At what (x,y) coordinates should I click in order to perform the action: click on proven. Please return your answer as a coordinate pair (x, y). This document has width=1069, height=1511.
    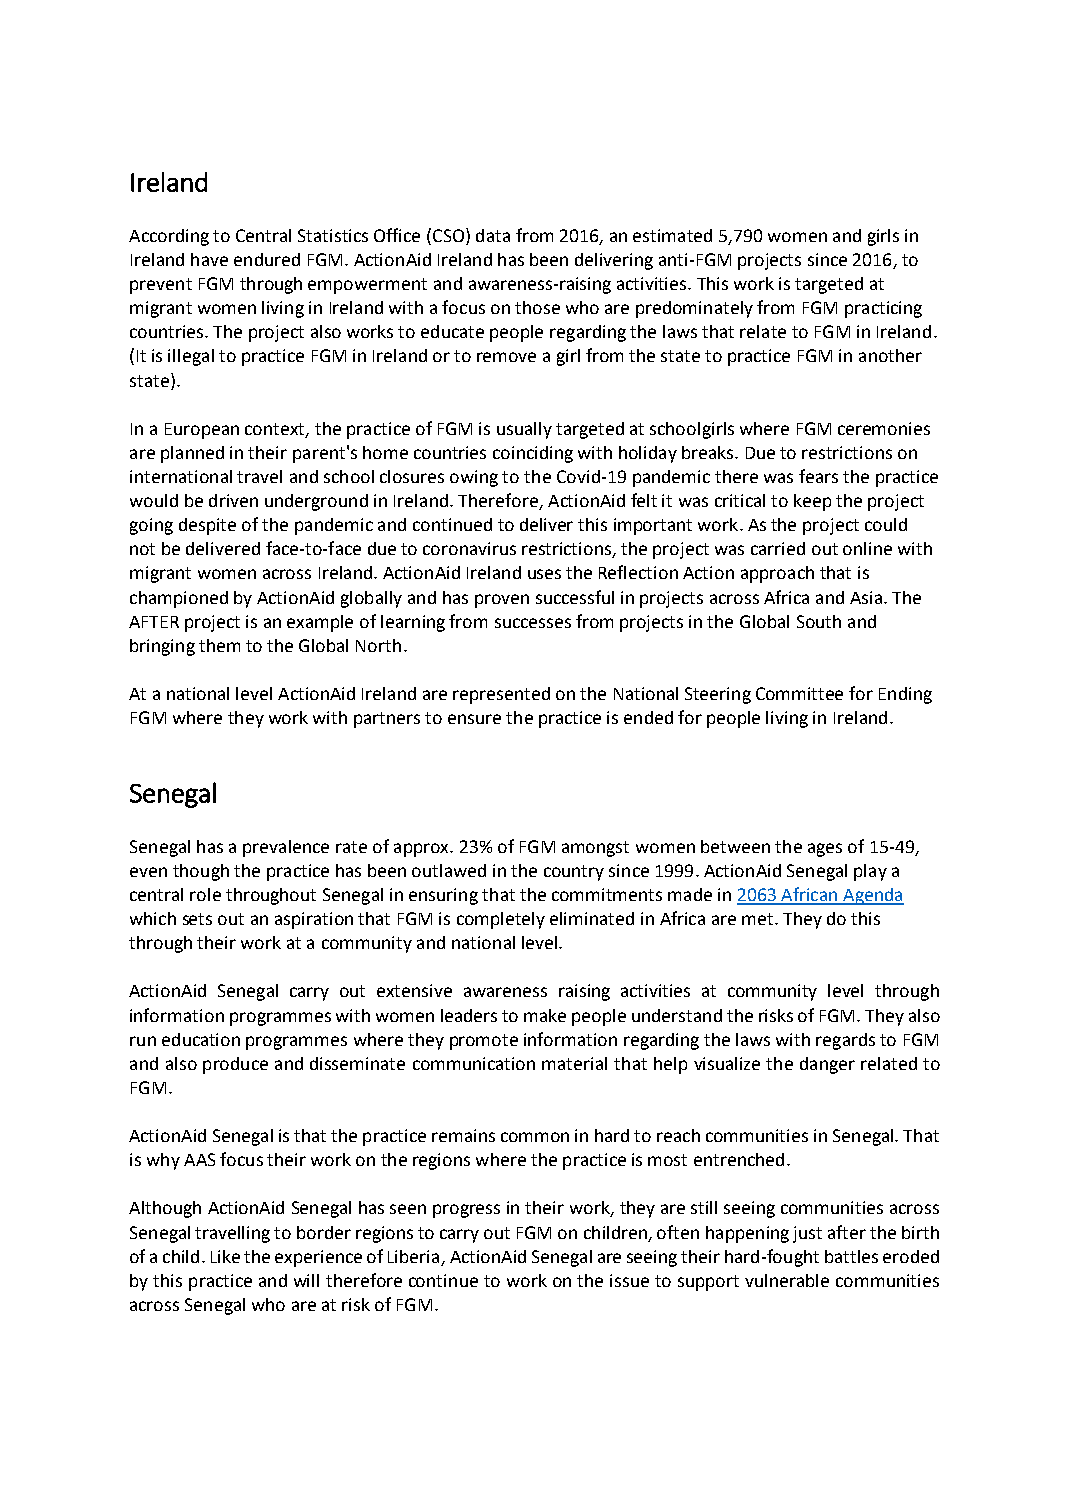
    Looking at the image, I should click on (502, 601).
